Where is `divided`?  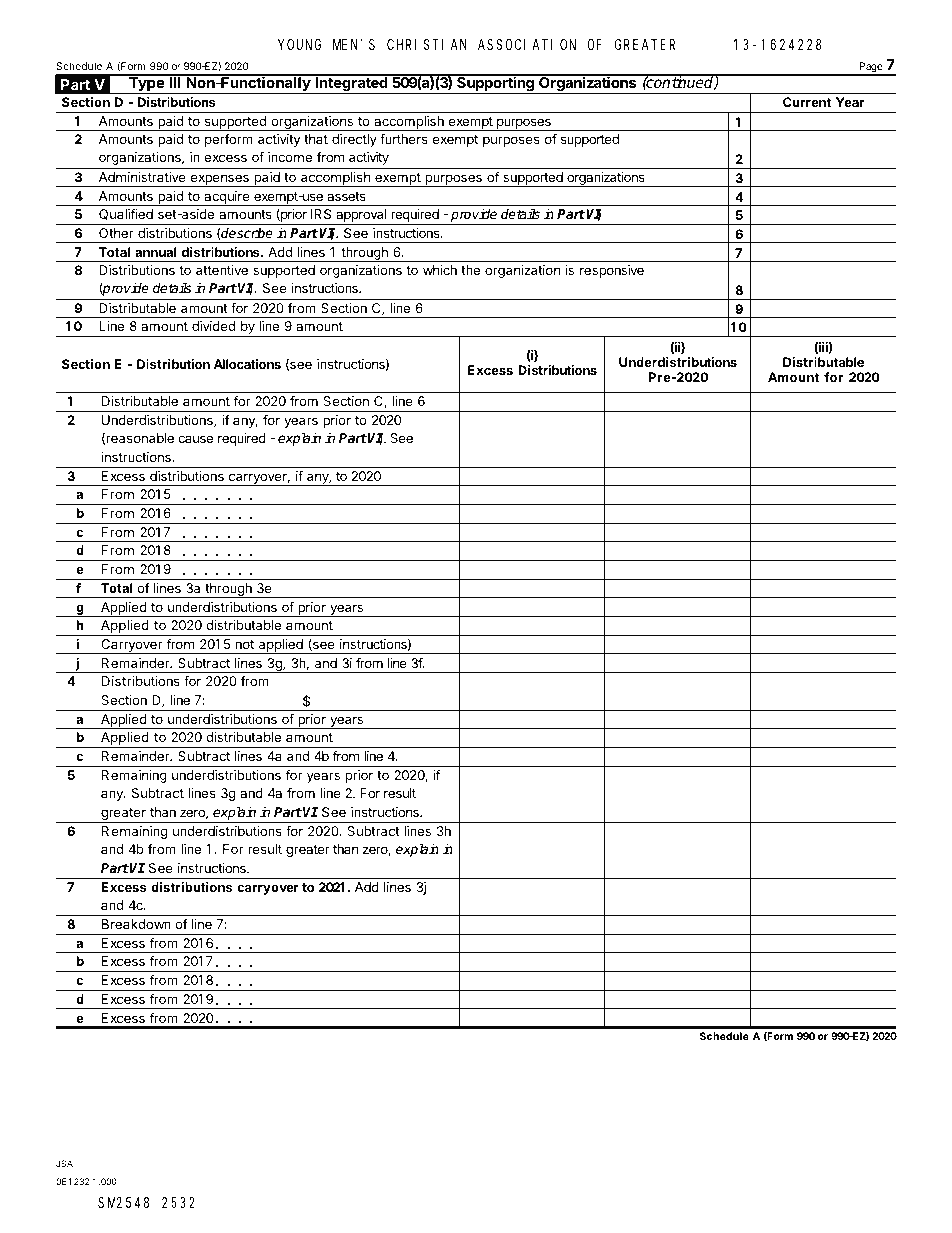
divided is located at coordinates (213, 326).
